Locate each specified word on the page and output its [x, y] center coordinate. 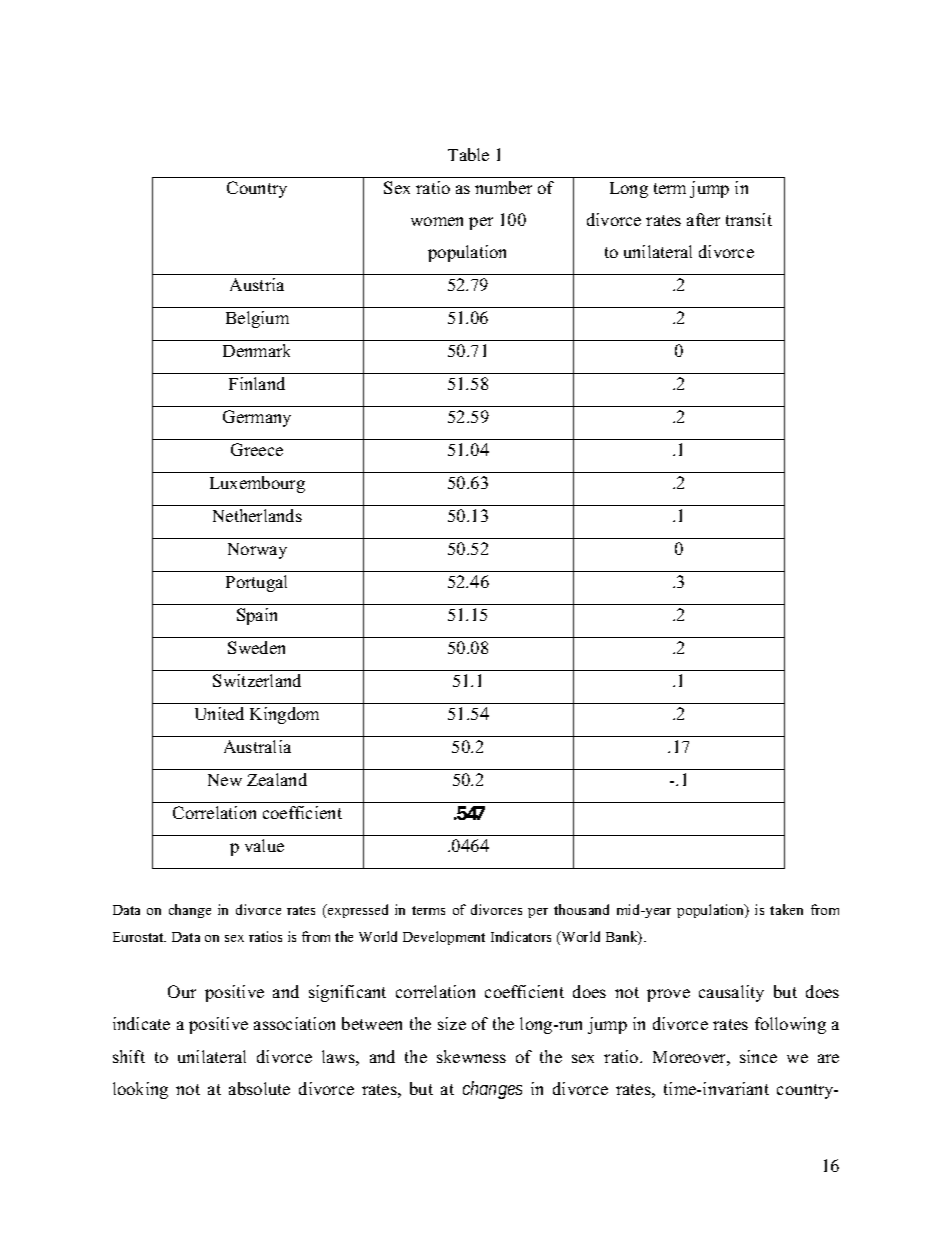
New [225, 780]
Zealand [277, 779]
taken [786, 909]
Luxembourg [257, 484]
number [503, 187]
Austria [257, 284]
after [703, 219]
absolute [259, 1088]
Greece [257, 449]
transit [749, 219]
